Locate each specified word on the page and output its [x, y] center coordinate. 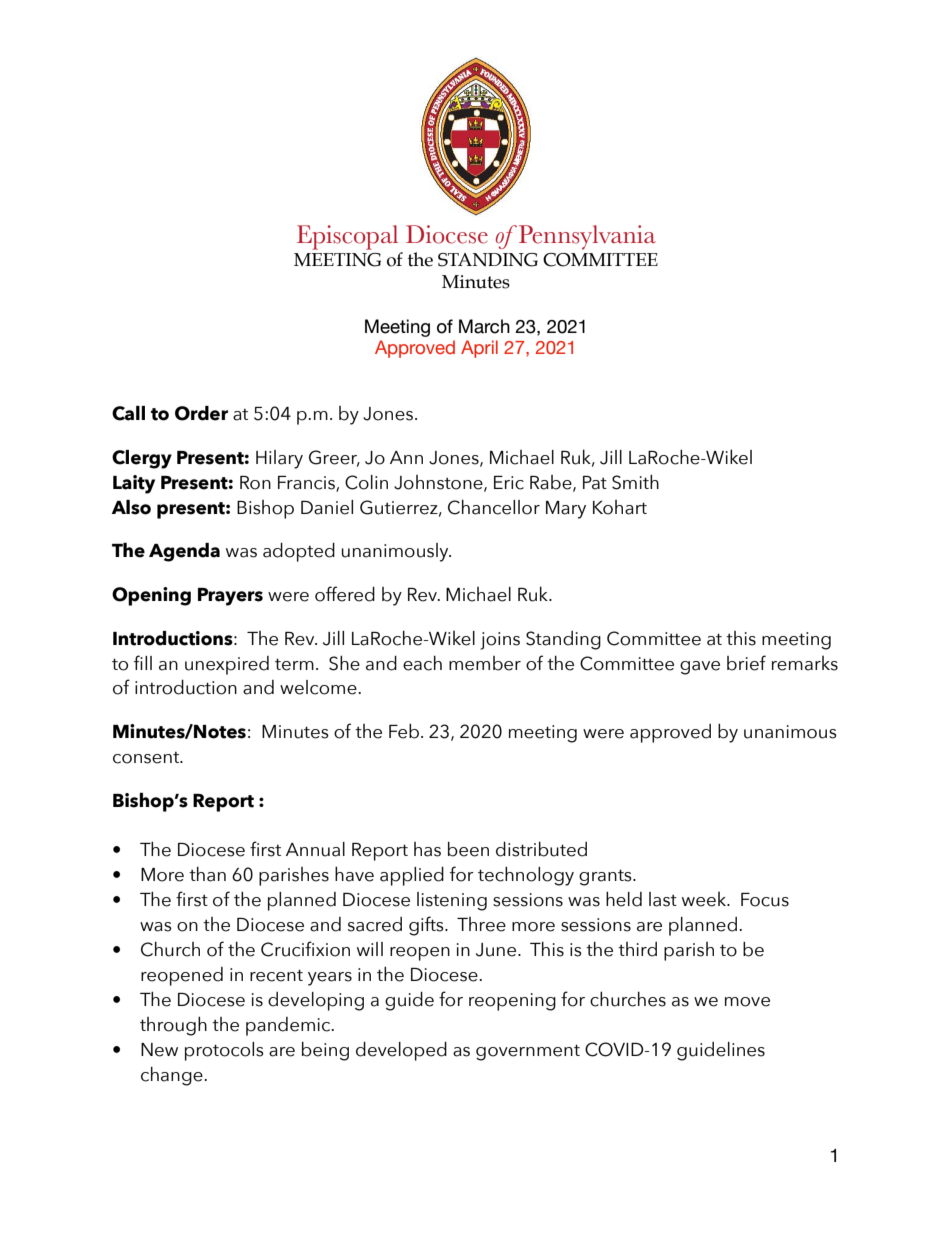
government [528, 1052]
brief [746, 663]
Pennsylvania [586, 237]
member [485, 663]
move [747, 1002]
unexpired [227, 665]
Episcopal [347, 237]
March [484, 326]
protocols [224, 1051]
